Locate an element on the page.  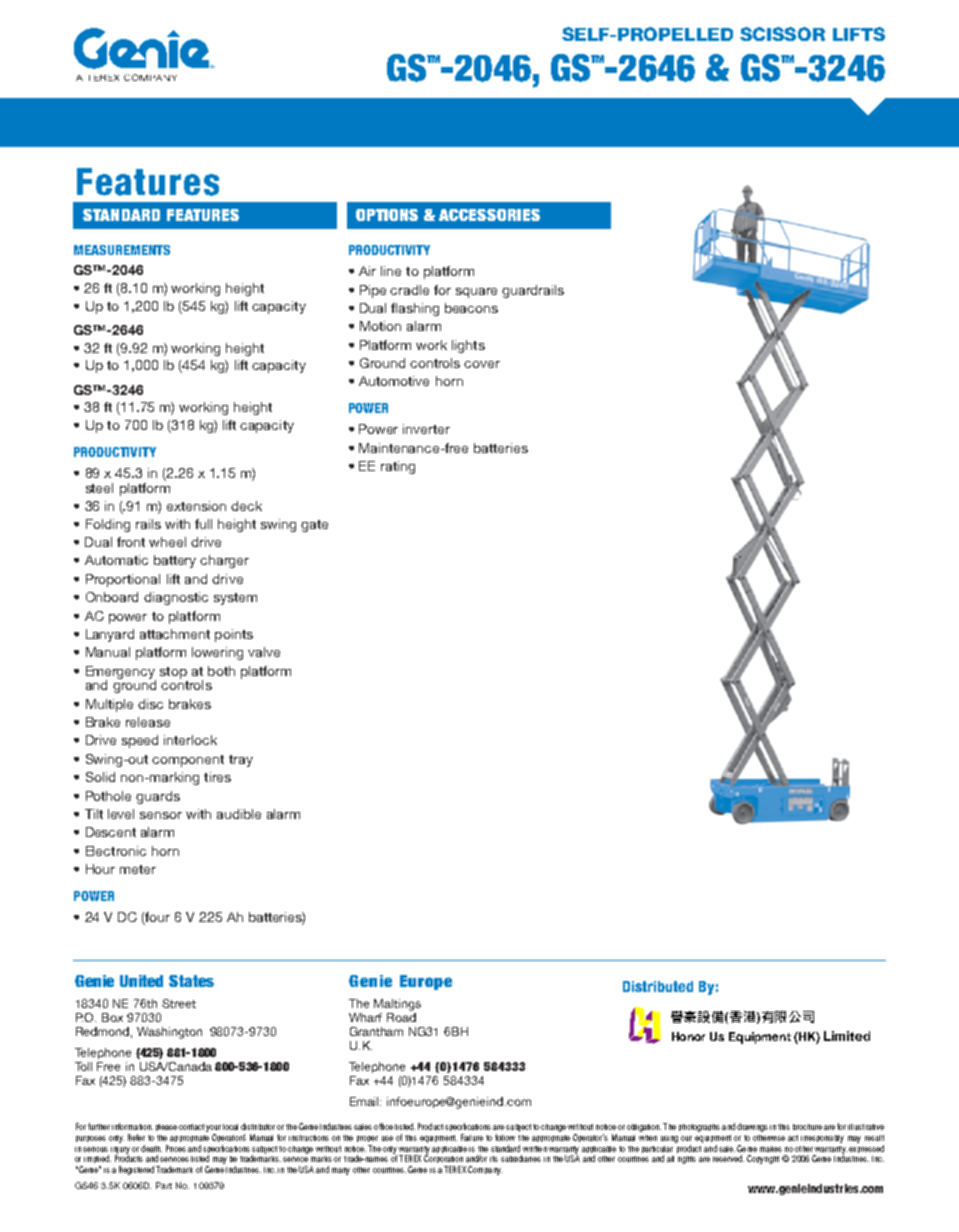
drawings is located at coordinates (752, 1127).
